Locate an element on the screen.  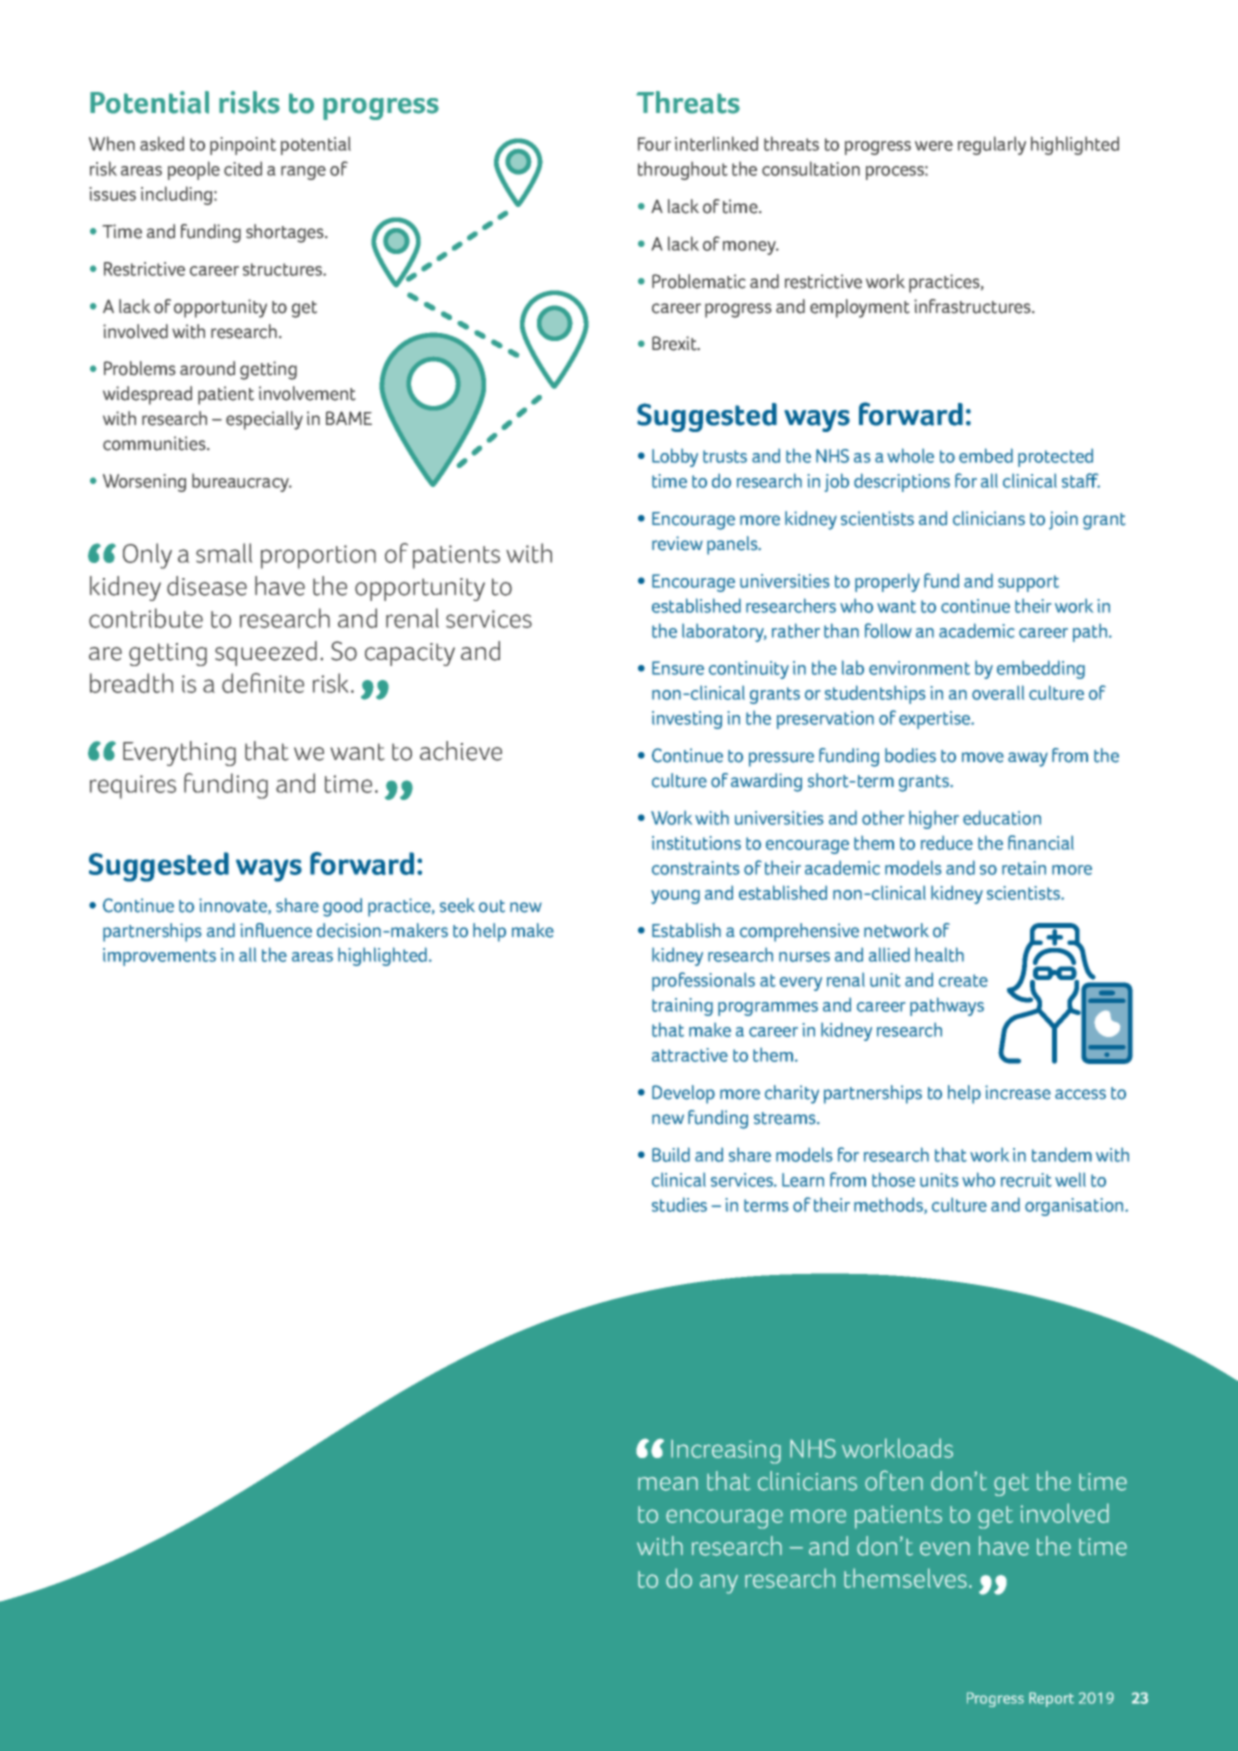
support is located at coordinates (1028, 583).
